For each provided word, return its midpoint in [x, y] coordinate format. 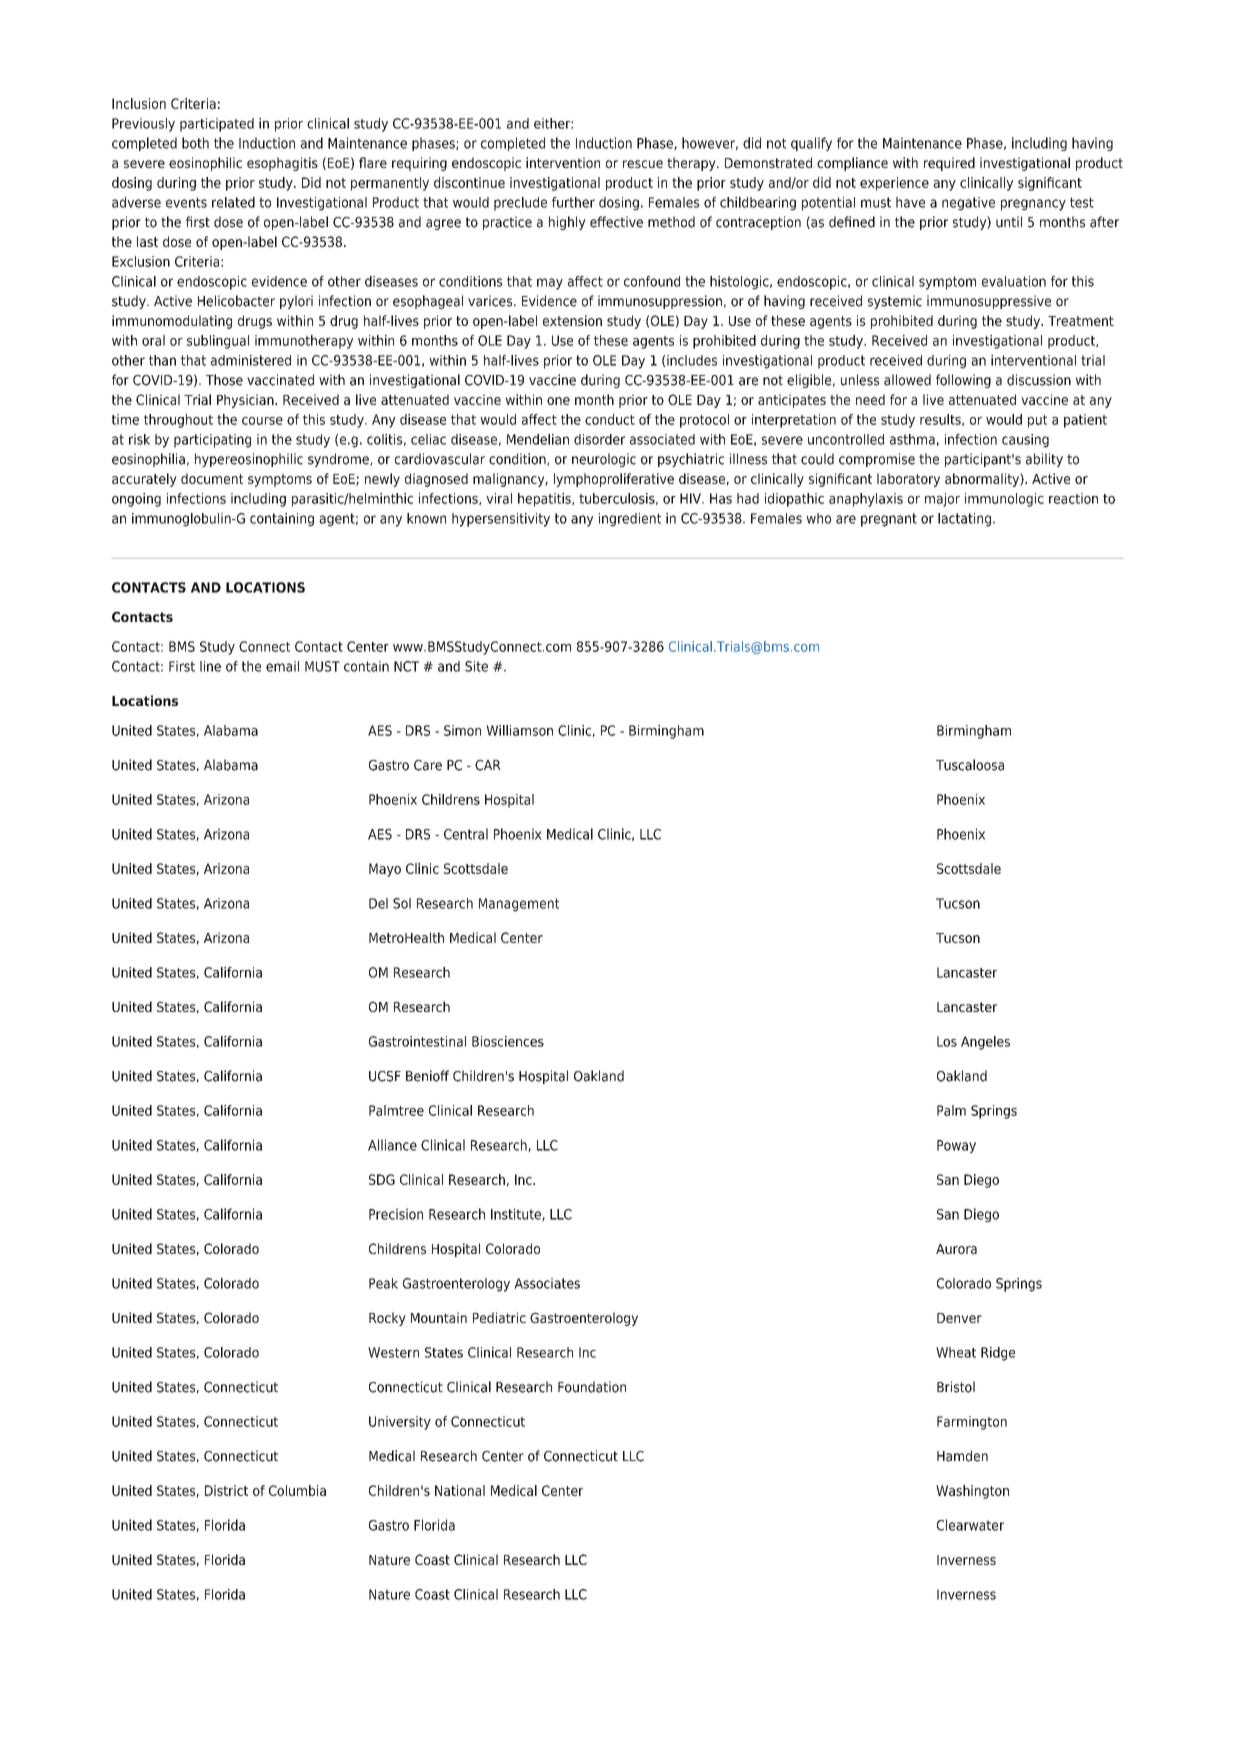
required [949, 164]
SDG [382, 1179]
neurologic [604, 460]
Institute [517, 1214]
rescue [643, 164]
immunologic [1004, 500]
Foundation [592, 1387]
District [226, 1490]
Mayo [385, 870]
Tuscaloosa [970, 765]
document [212, 478]
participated [217, 125]
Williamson [519, 730]
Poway [956, 1146]
